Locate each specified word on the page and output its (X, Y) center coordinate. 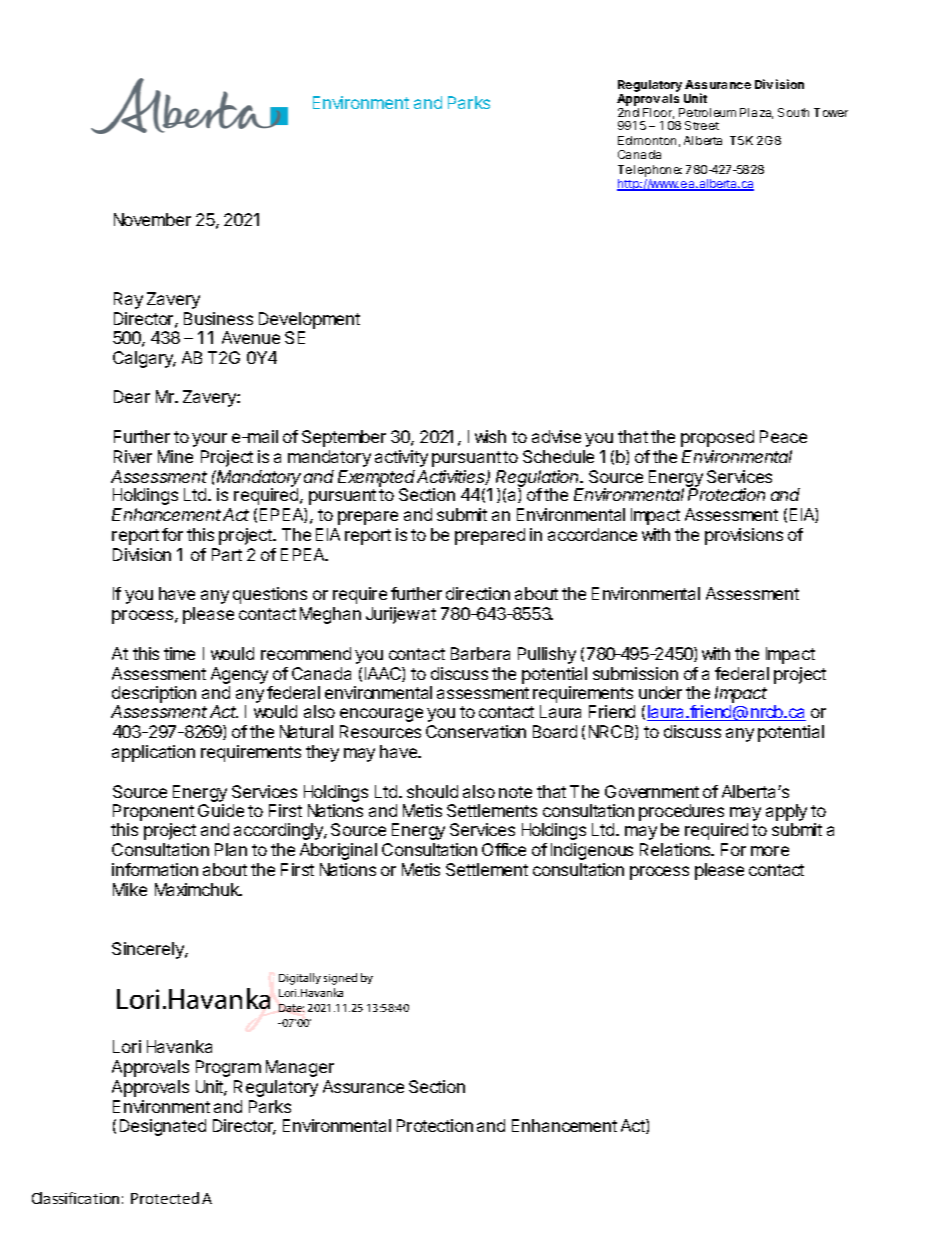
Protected (165, 1198)
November (152, 219)
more (770, 851)
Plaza (756, 113)
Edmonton (647, 140)
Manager (300, 1068)
